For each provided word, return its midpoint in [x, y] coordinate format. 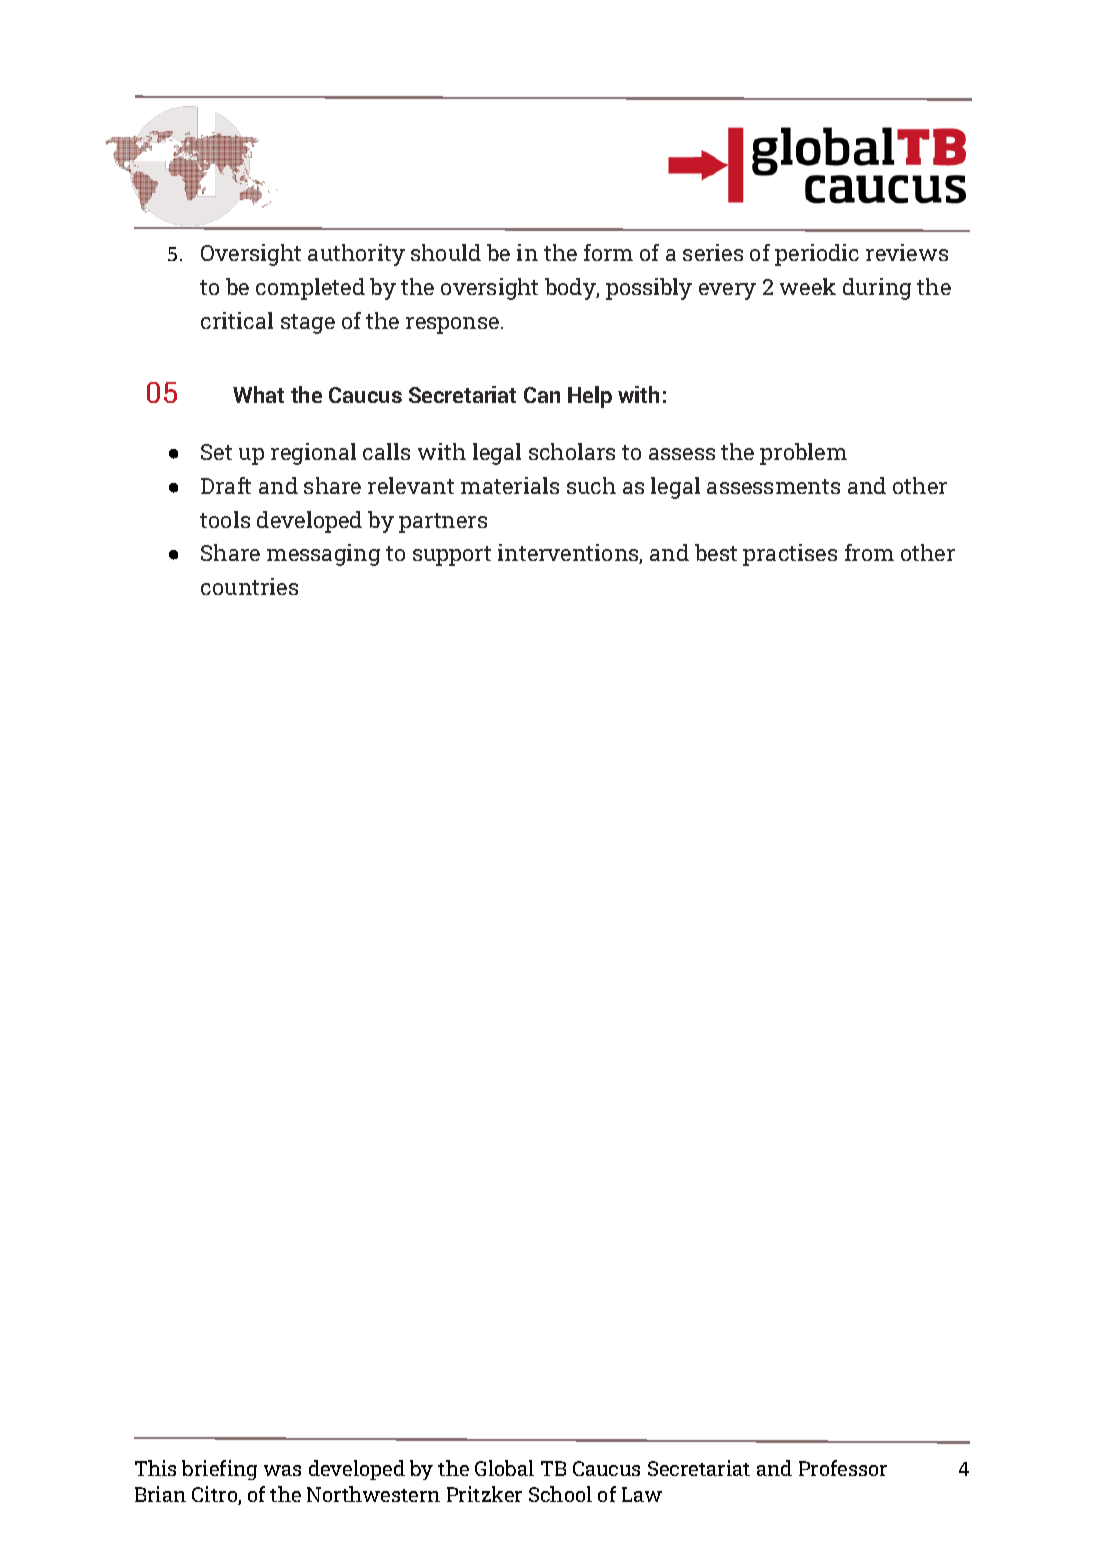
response [454, 325]
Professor [843, 1468]
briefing [219, 1470]
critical [237, 320]
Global [504, 1468]
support [452, 556]
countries [249, 586]
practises [790, 555]
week [808, 286]
